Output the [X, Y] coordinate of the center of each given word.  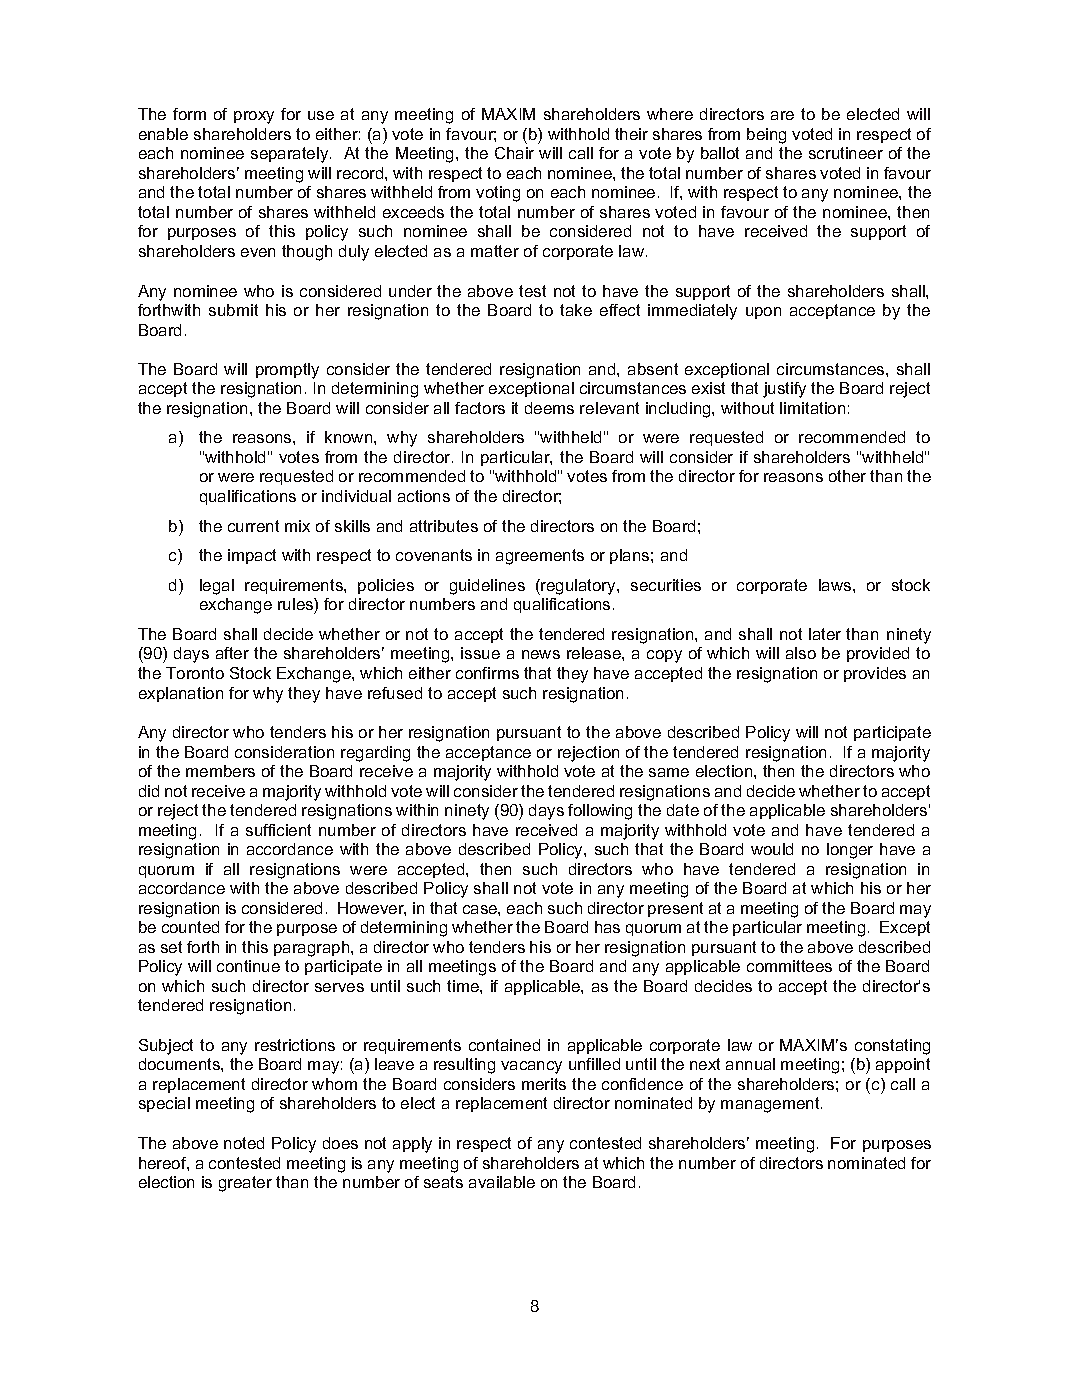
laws [836, 585]
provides [875, 674]
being [766, 136]
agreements [540, 557]
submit [233, 310]
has [607, 927]
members [220, 771]
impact [252, 556]
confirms [487, 673]
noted [244, 1143]
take [576, 310]
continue [248, 966]
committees [789, 966]
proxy [254, 117]
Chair [514, 153]
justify [784, 390]
